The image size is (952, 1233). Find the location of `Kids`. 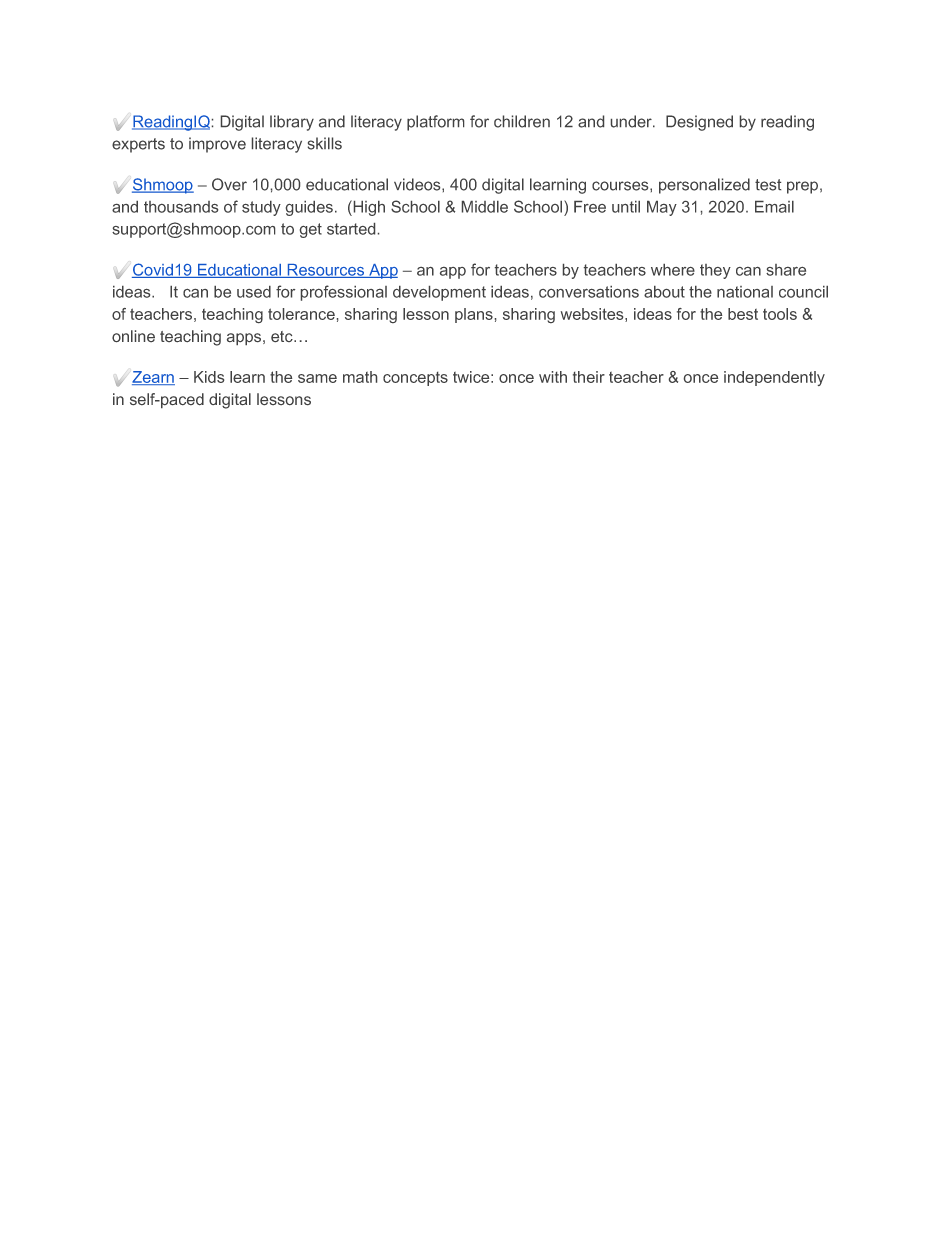

Kids is located at coordinates (209, 377).
